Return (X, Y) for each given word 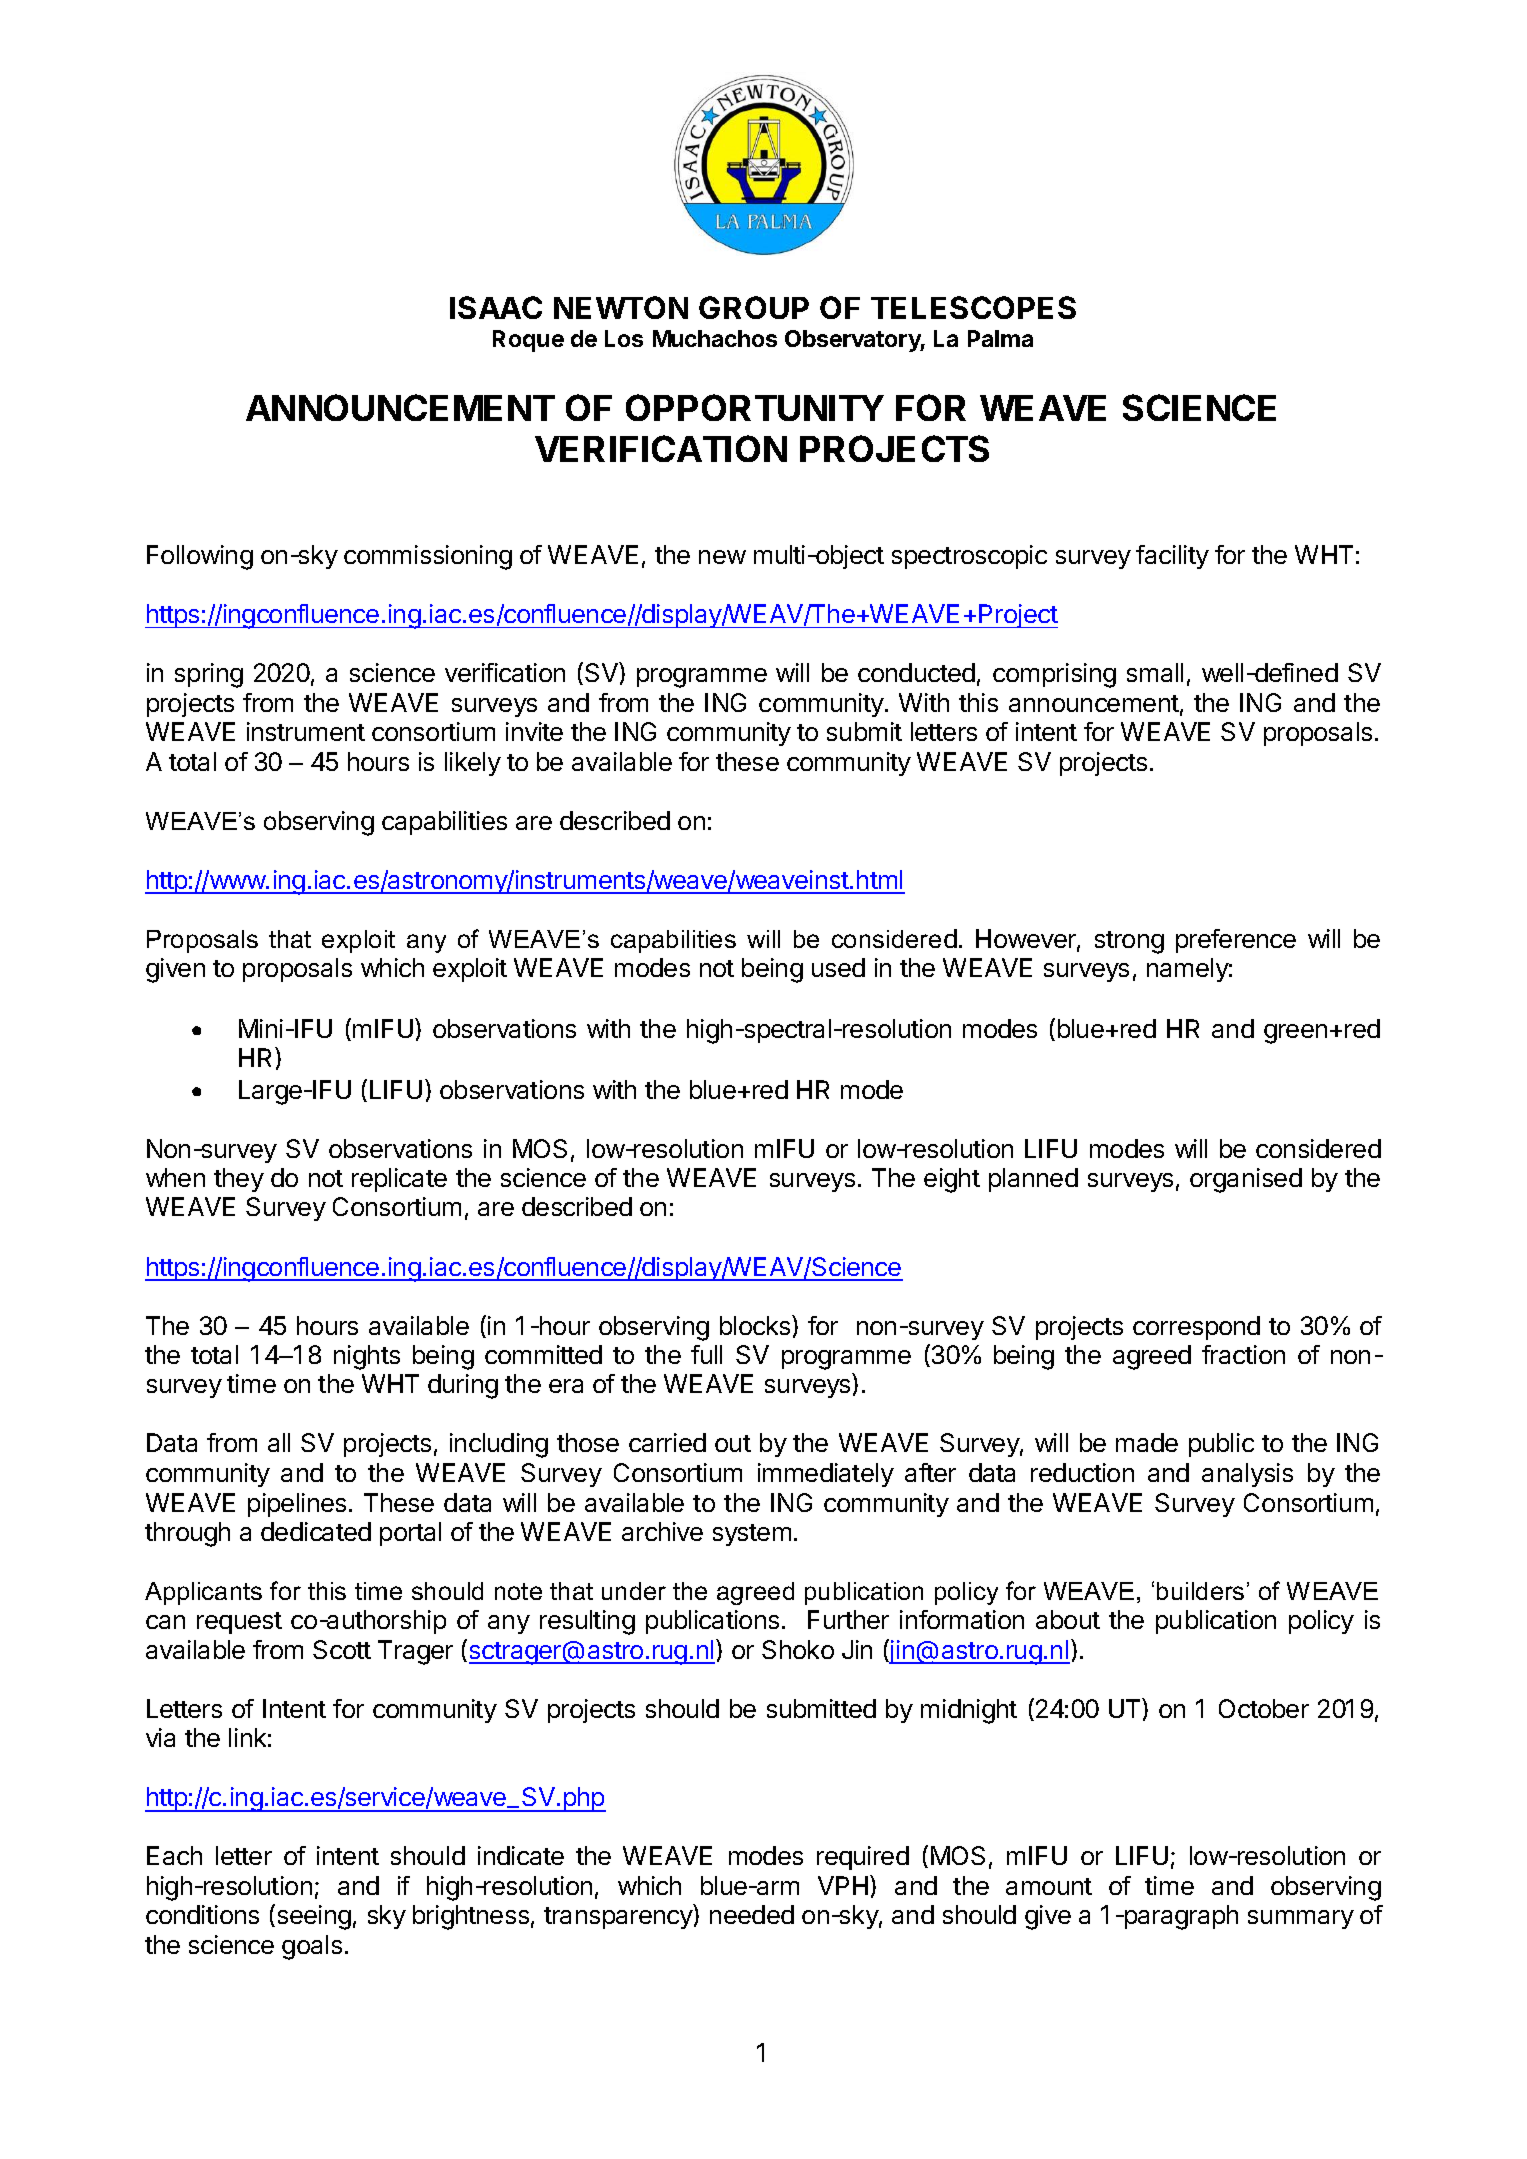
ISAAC (496, 307)
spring (209, 675)
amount (1049, 1886)
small (1155, 672)
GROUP (754, 307)
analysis (1247, 1475)
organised (1246, 1180)
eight (952, 1180)
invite (534, 731)
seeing (314, 1917)
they (239, 1180)
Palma (1000, 338)
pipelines (297, 1505)
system (752, 1535)
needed (752, 1914)
